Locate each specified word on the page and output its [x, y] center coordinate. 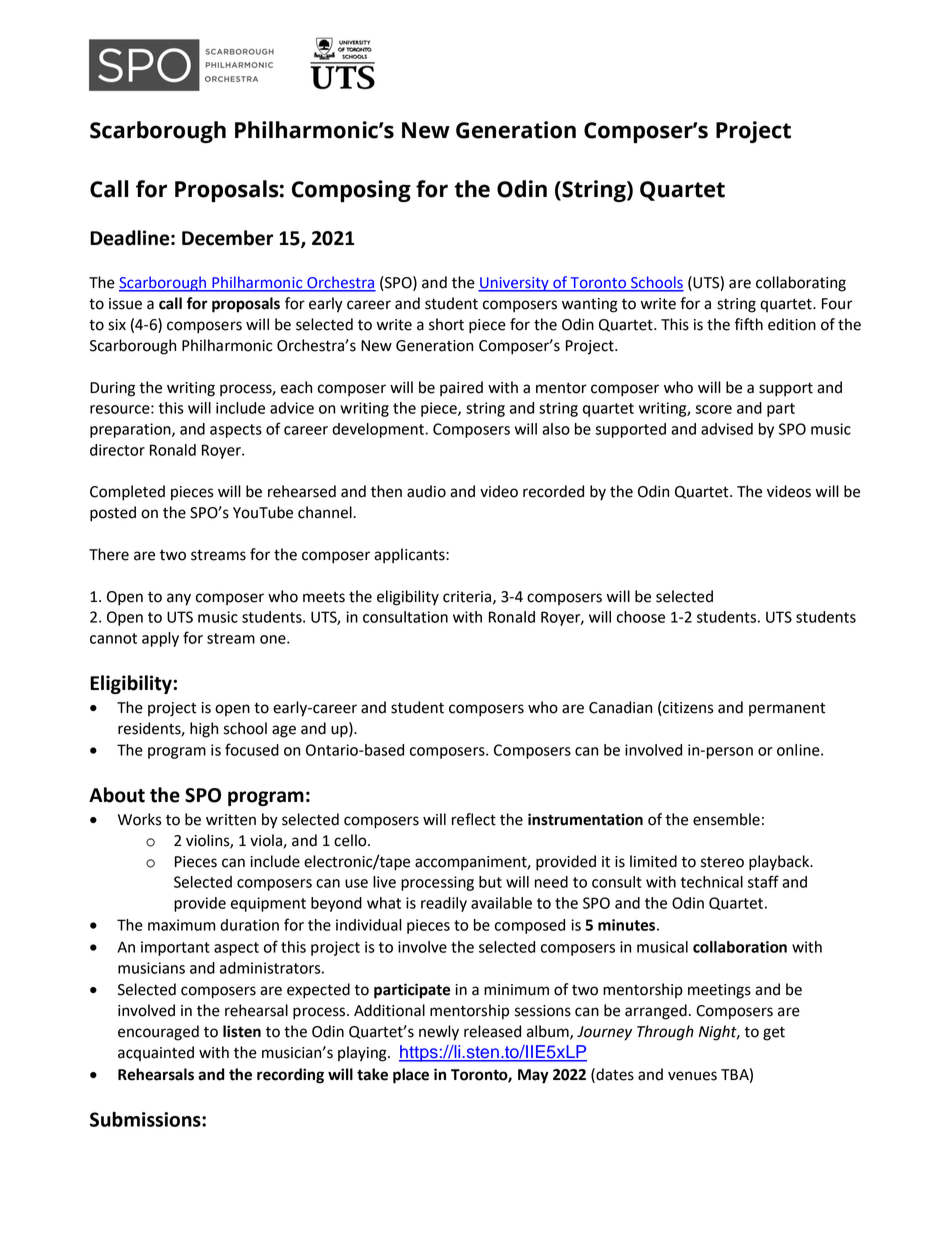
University [514, 284]
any [179, 599]
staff [763, 881]
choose [641, 617]
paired [461, 389]
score [713, 409]
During [112, 389]
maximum [181, 925]
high [204, 730]
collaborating [801, 284]
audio [426, 491]
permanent [787, 709]
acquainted [156, 1053]
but [490, 882]
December [227, 238]
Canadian [620, 707]
